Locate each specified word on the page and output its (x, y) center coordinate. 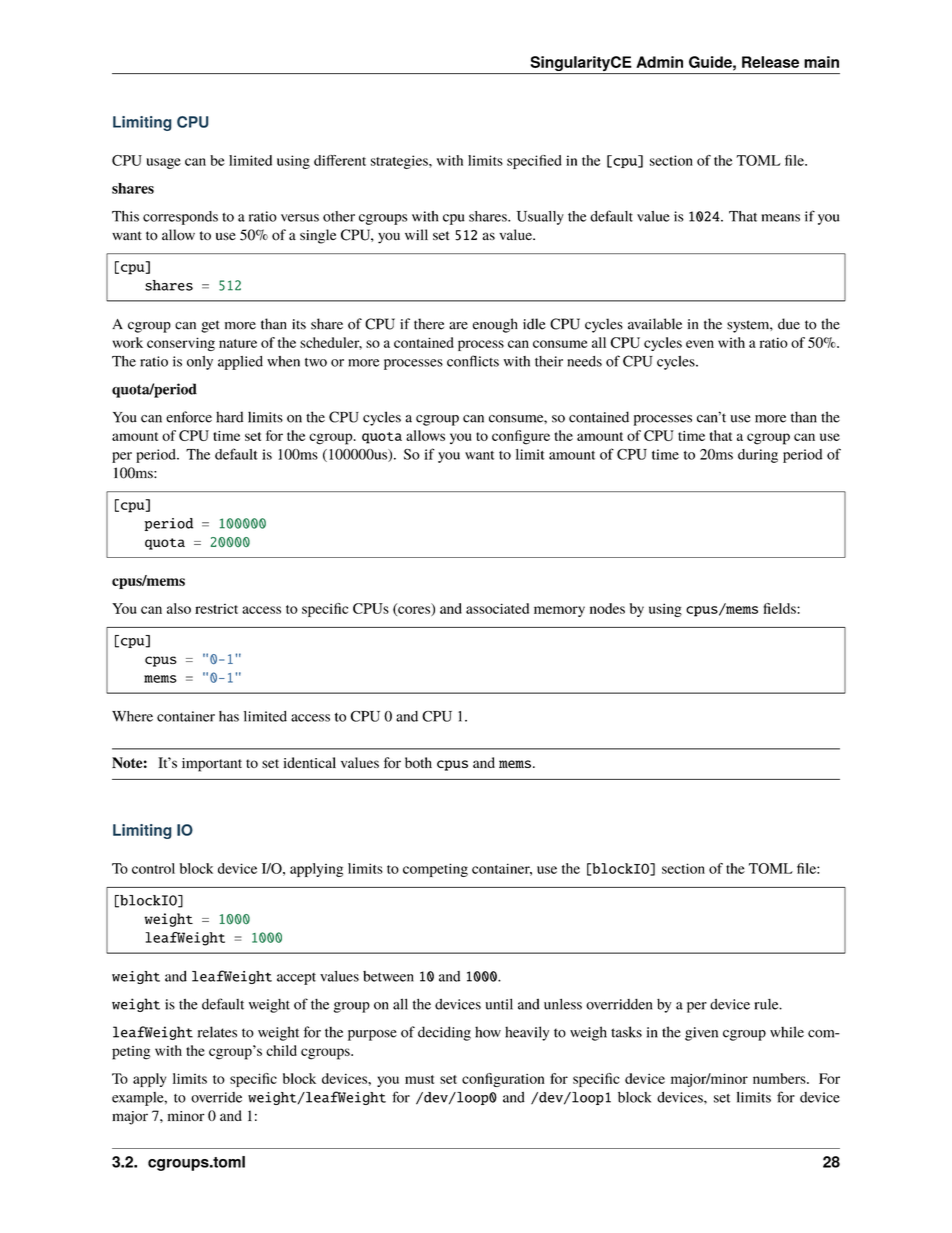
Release (770, 62)
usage (163, 163)
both (418, 762)
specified (534, 162)
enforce (189, 417)
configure (521, 437)
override (216, 1097)
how (488, 1032)
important (212, 765)
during (758, 456)
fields (780, 608)
